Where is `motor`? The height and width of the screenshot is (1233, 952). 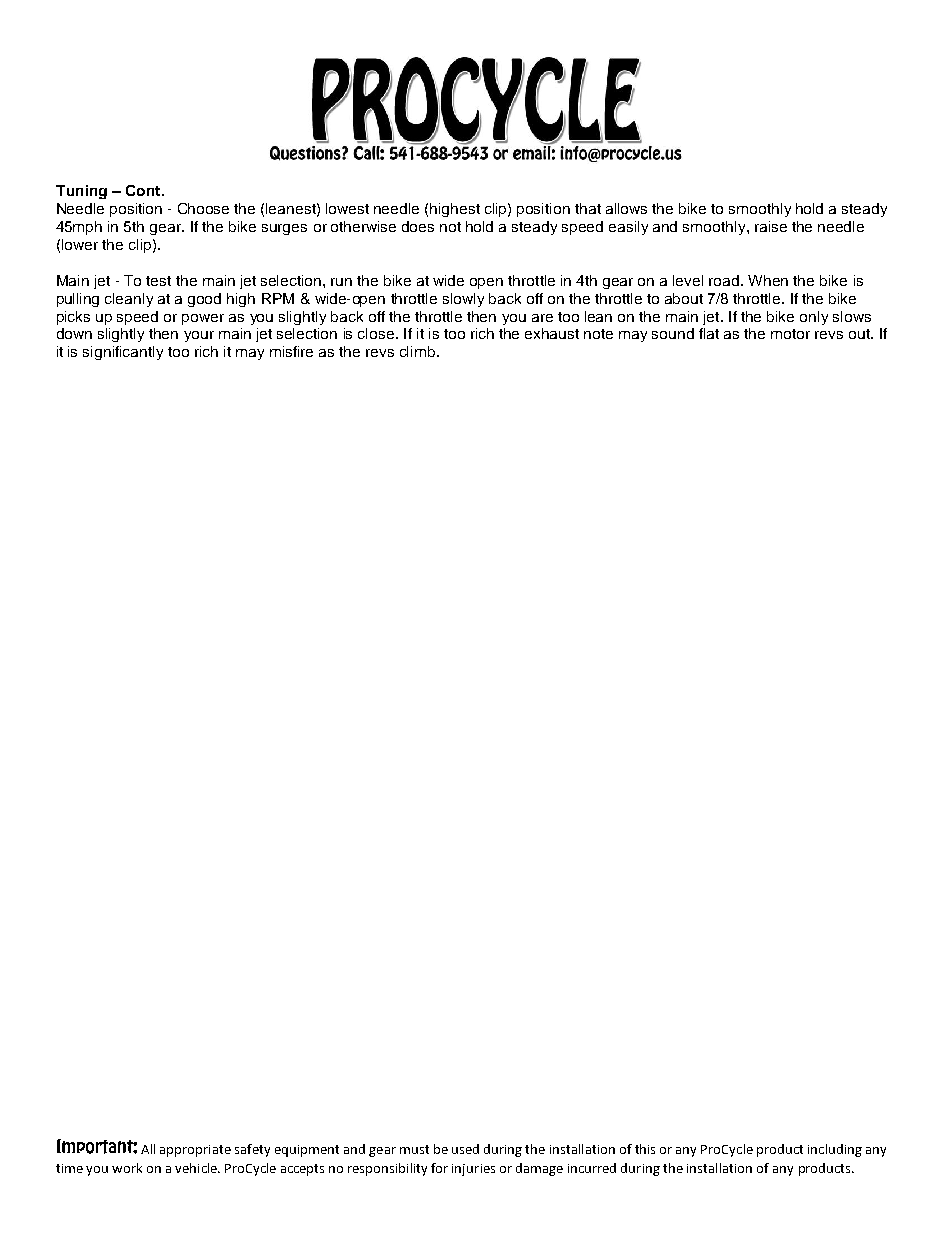 motor is located at coordinates (790, 334).
